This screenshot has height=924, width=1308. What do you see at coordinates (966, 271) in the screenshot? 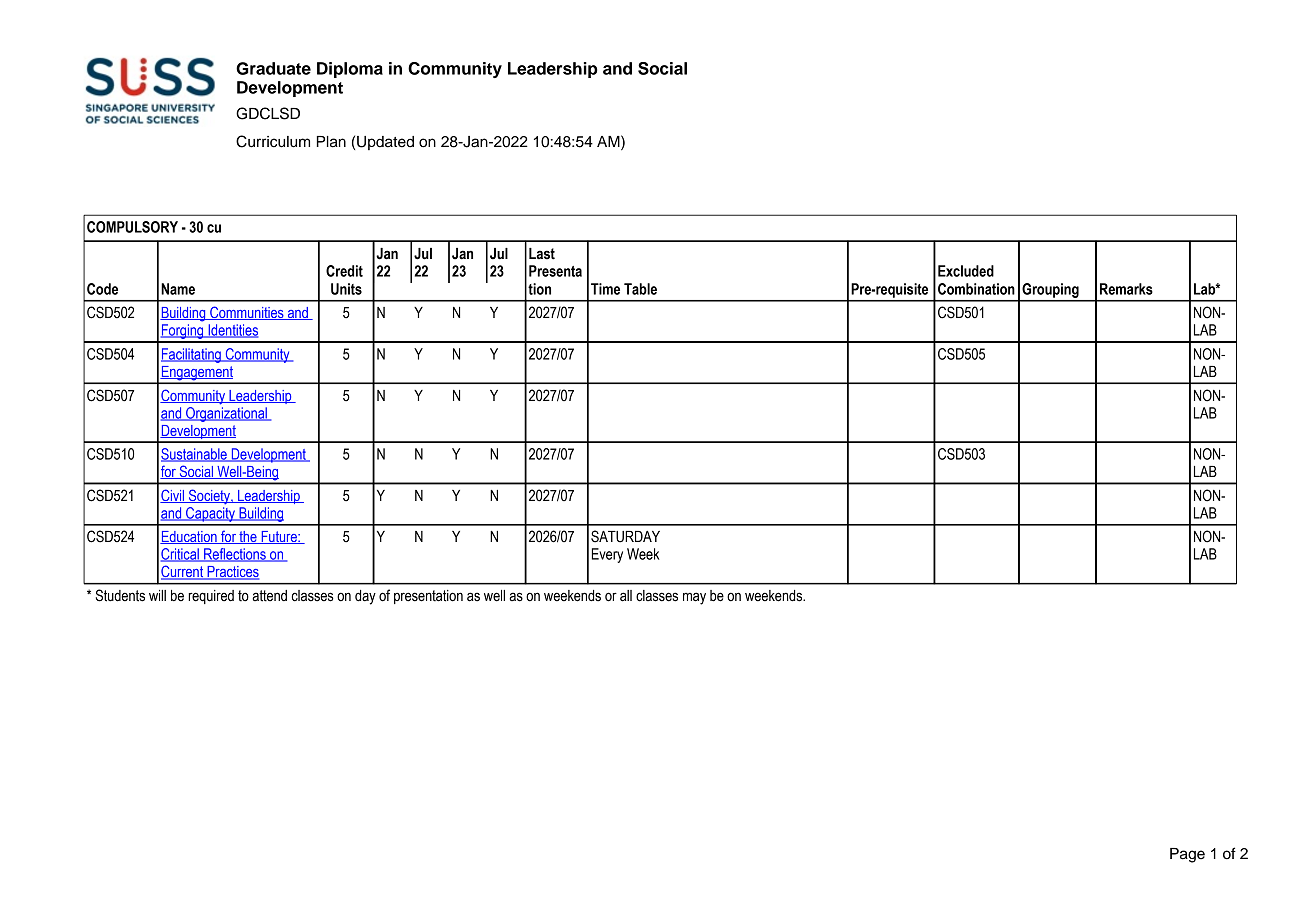
I see `Excluded` at bounding box center [966, 271].
